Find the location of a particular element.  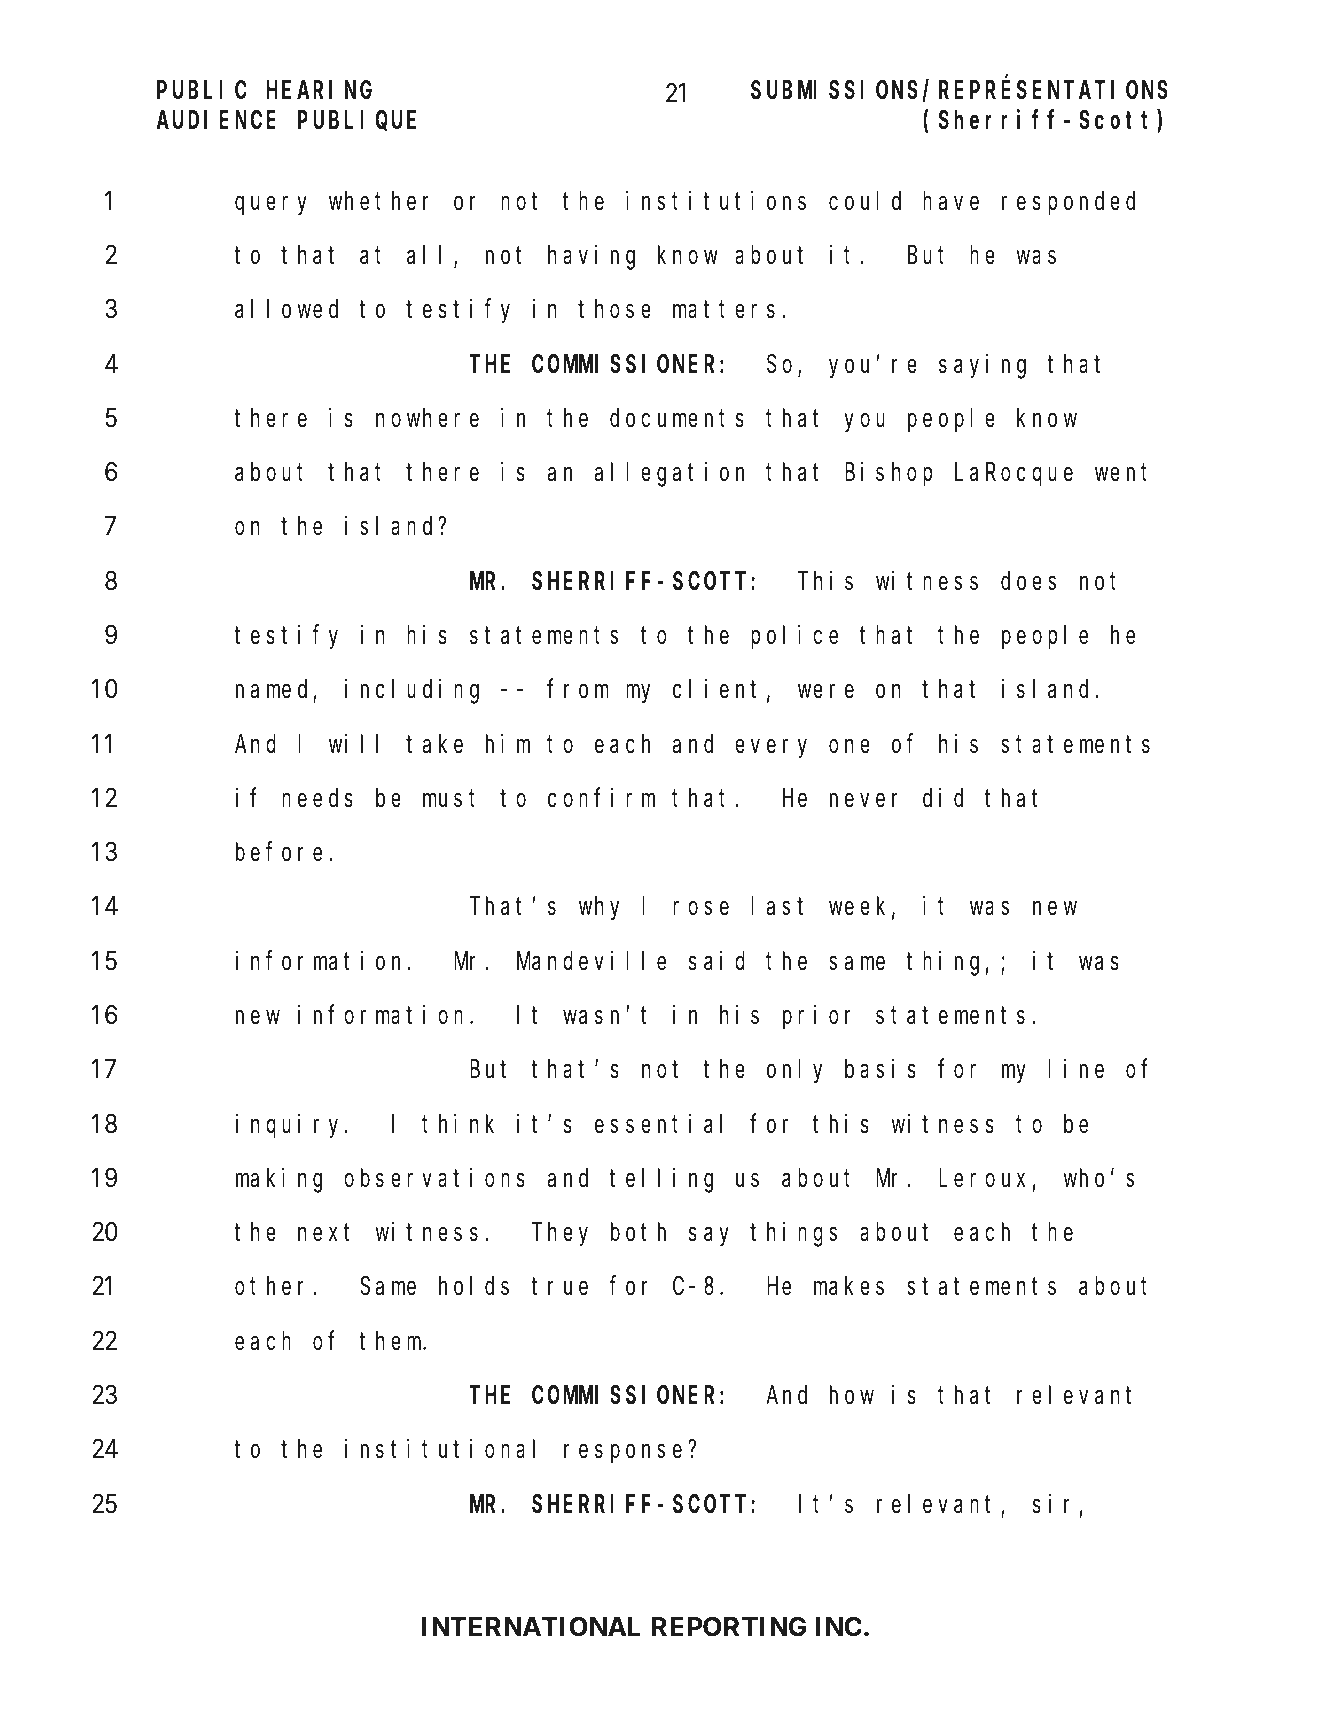

confirm is located at coordinates (601, 798).
